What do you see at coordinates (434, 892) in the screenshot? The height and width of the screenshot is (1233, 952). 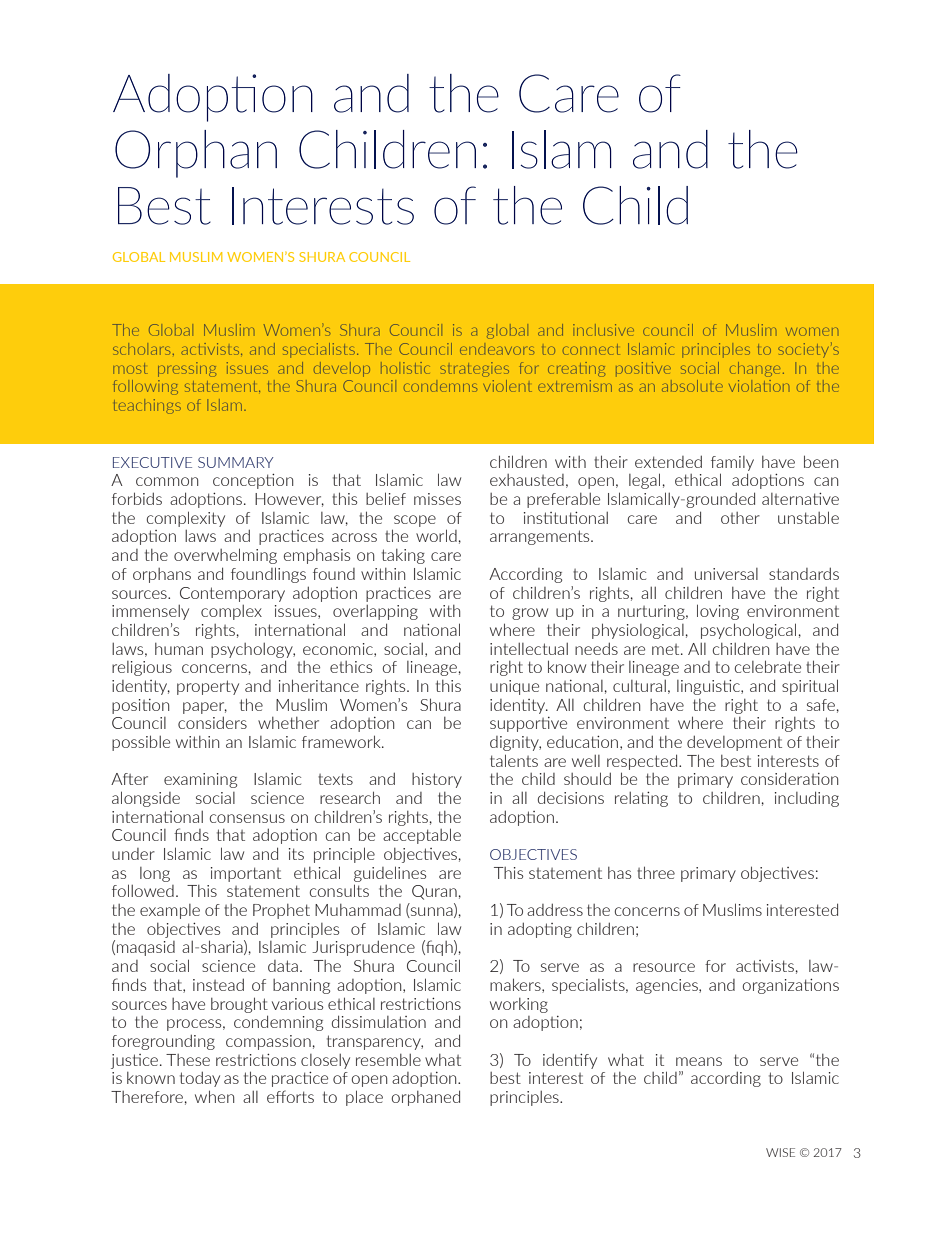 I see `Quran` at bounding box center [434, 892].
